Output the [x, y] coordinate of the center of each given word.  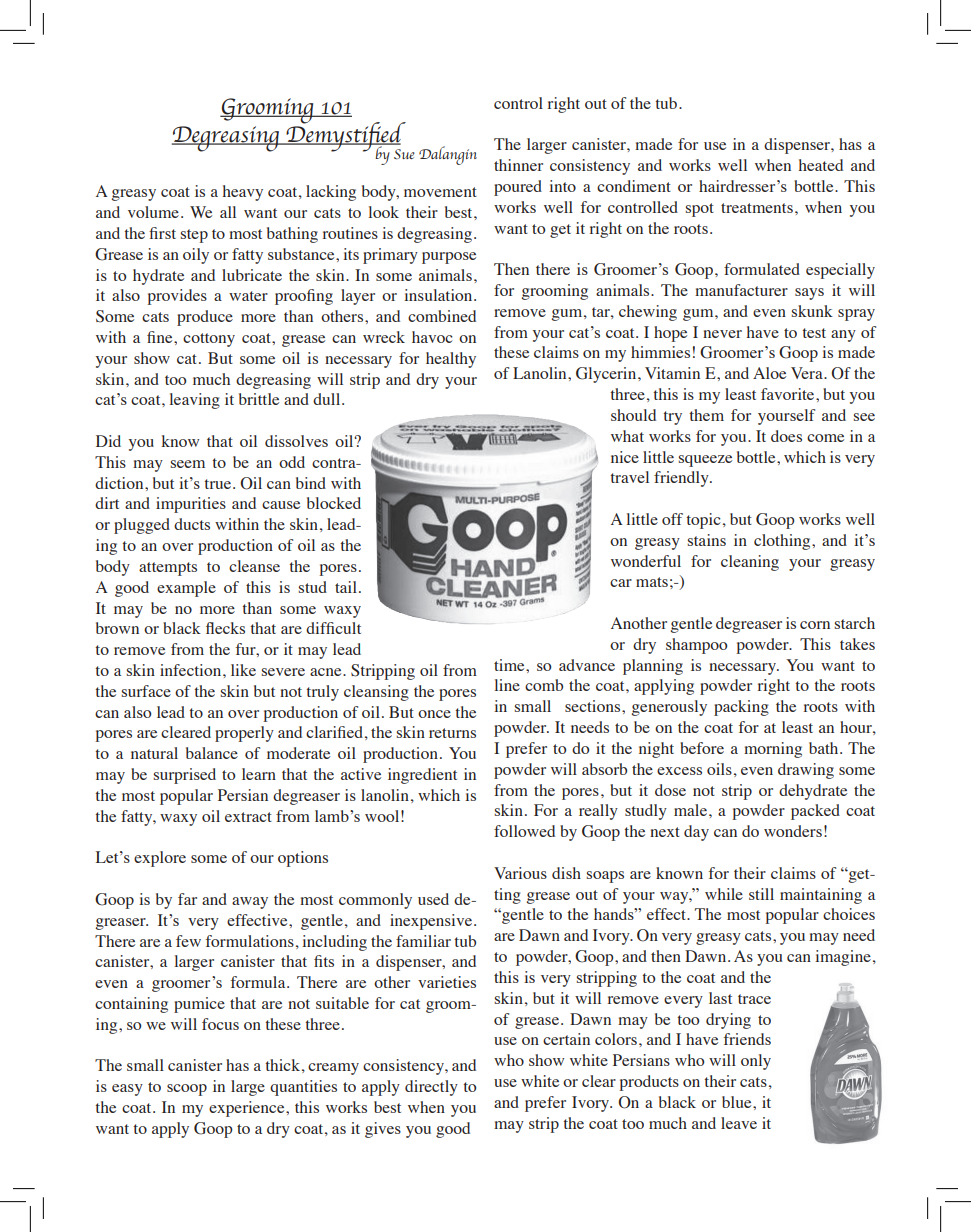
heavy [243, 193]
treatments [757, 208]
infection [192, 670]
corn [815, 625]
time [510, 665]
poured [518, 188]
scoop [187, 1090]
